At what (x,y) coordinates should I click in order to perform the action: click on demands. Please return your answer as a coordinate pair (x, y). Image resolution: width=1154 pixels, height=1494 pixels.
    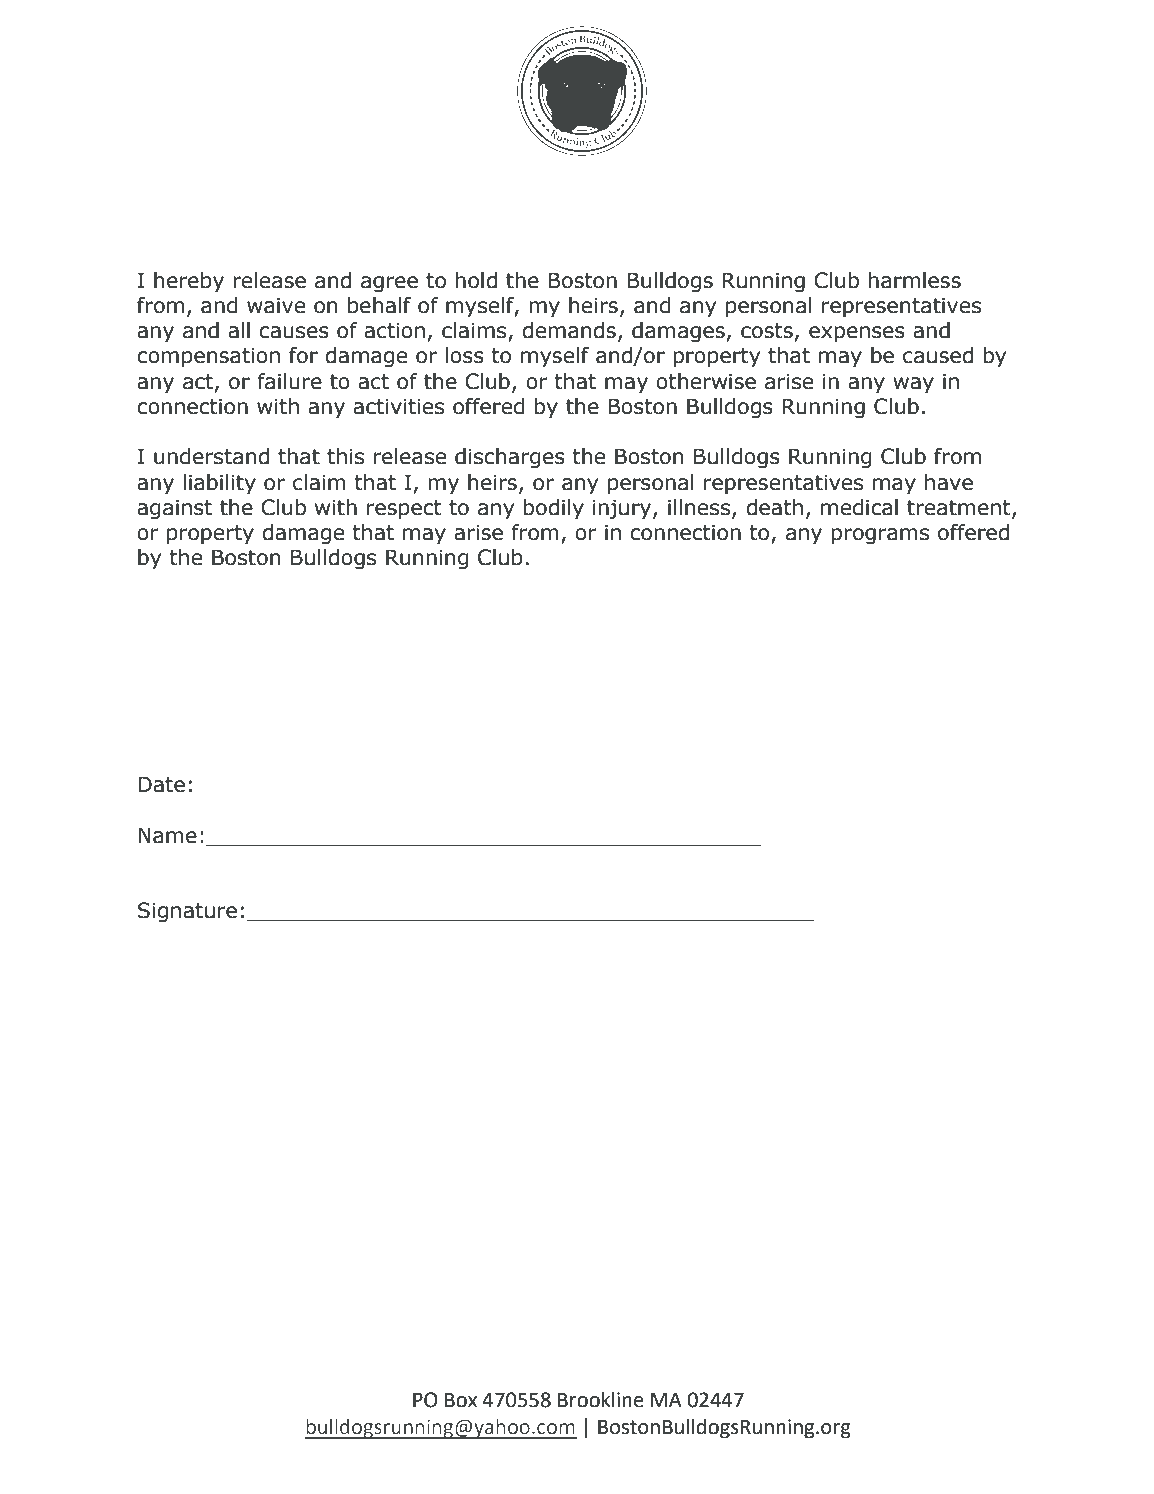
    Looking at the image, I should click on (569, 330).
